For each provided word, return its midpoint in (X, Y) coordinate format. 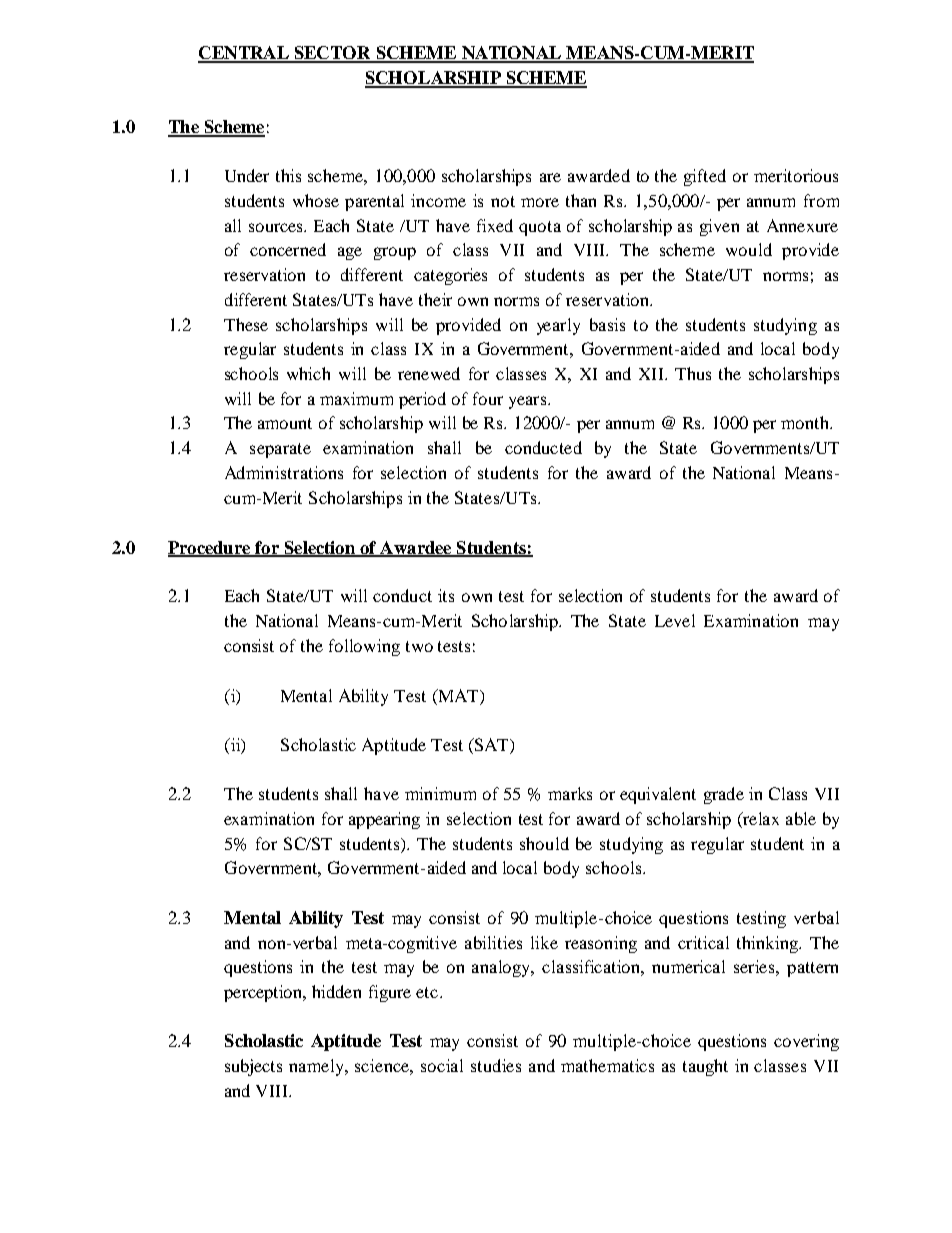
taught (705, 1067)
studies (496, 1065)
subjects (253, 1067)
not (503, 201)
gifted (705, 177)
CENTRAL (244, 54)
